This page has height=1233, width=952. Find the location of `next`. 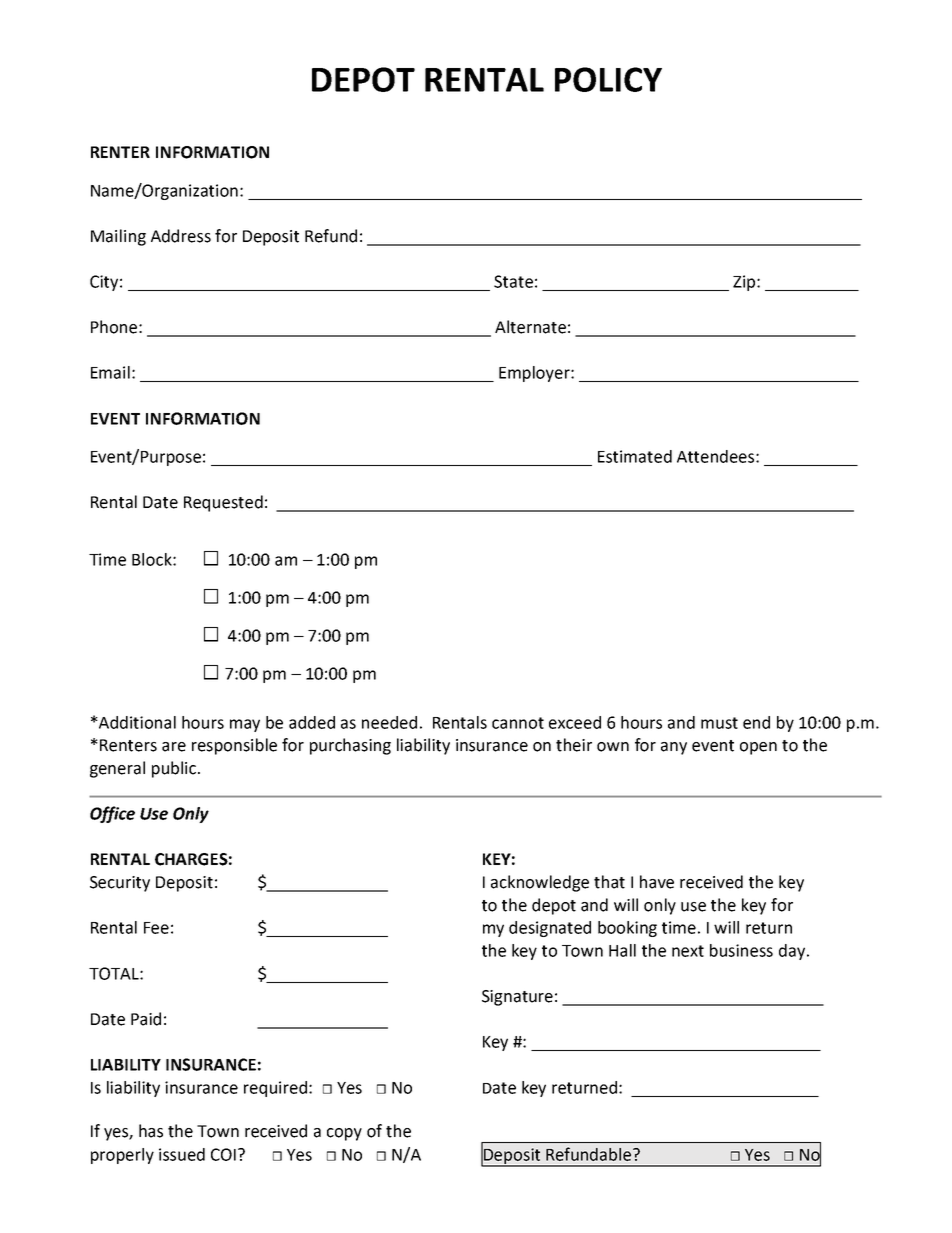

next is located at coordinates (688, 951).
